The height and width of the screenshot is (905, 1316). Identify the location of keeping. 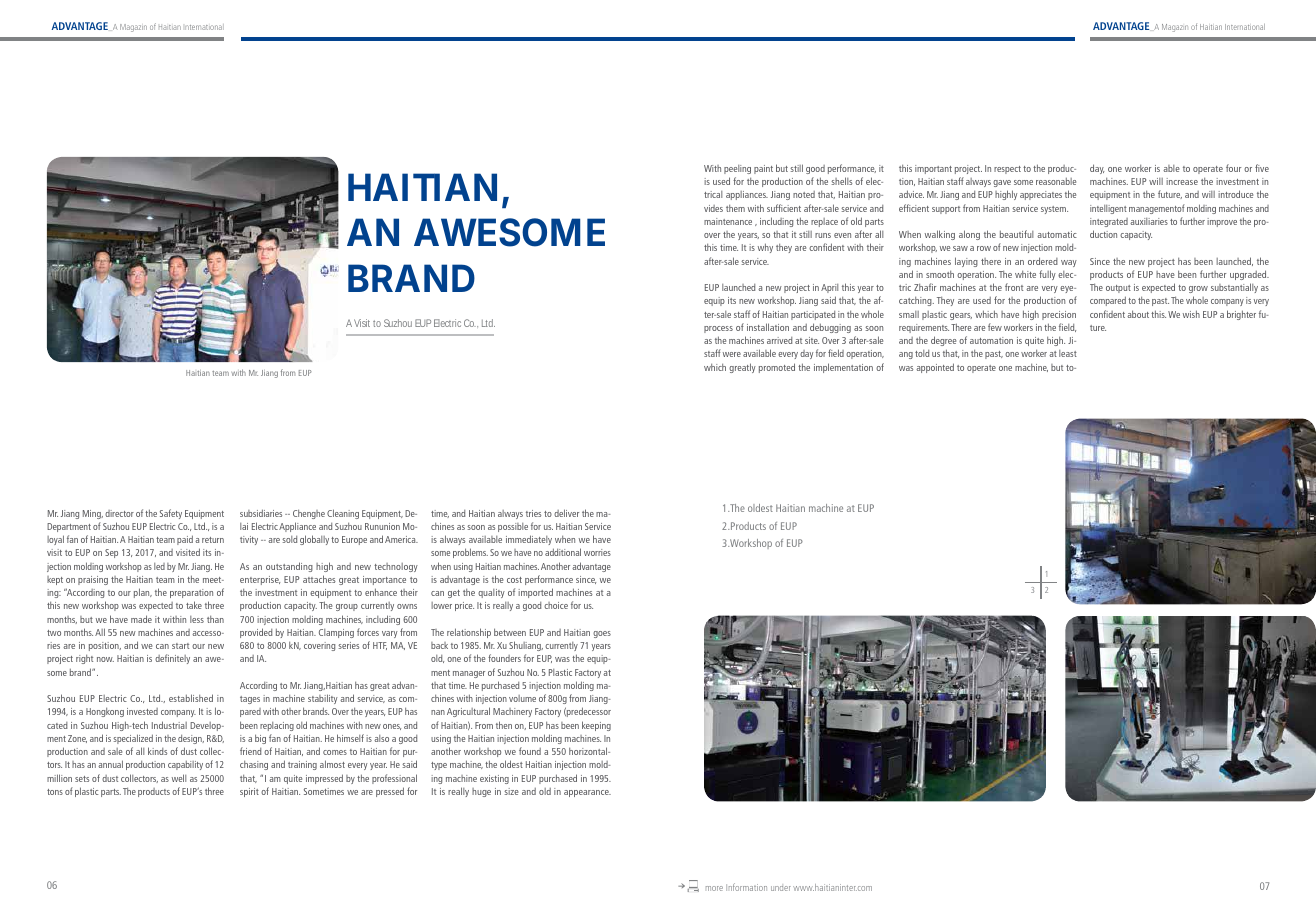
(596, 726).
